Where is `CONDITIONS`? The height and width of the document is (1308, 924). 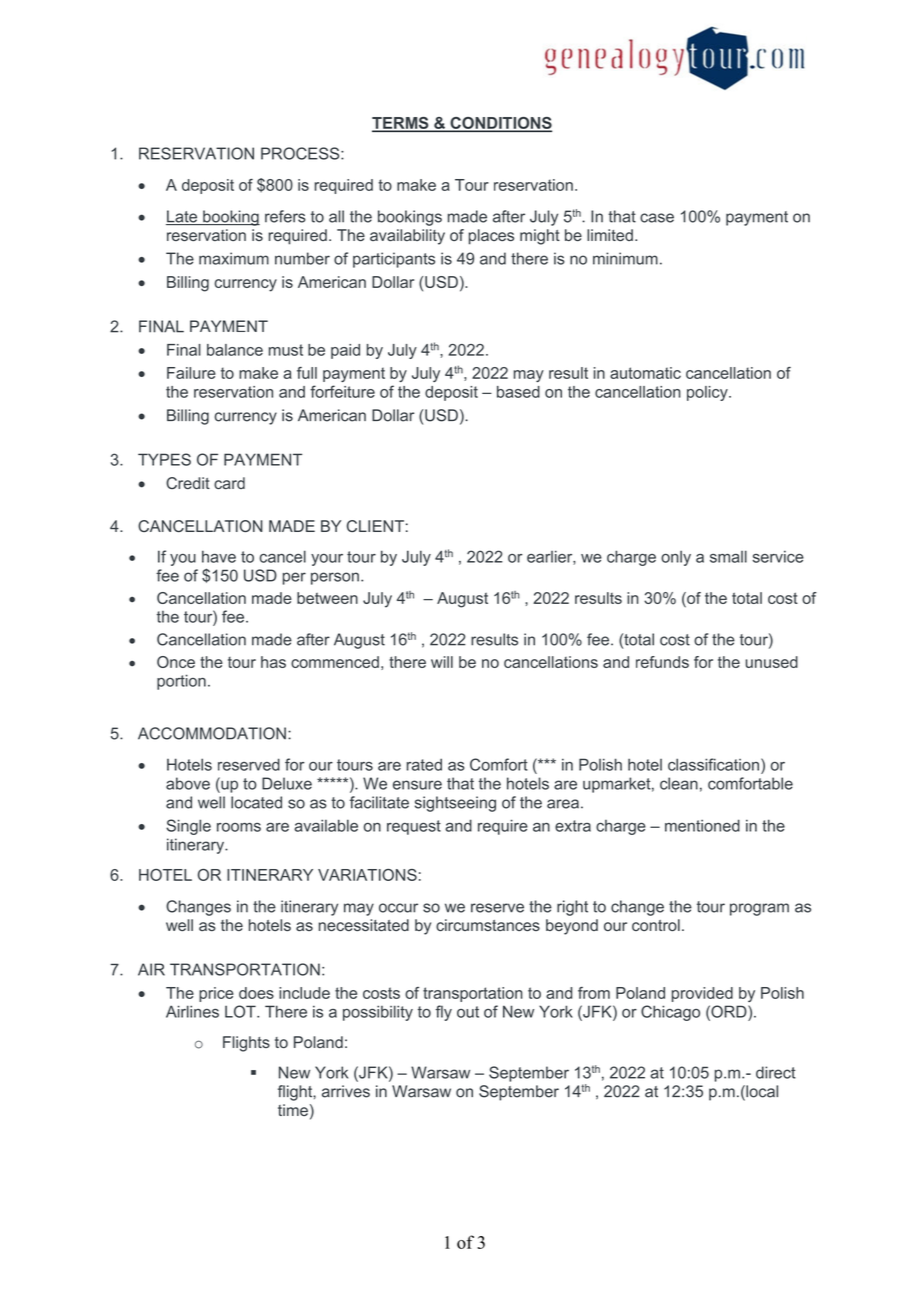
CONDITIONS is located at coordinates (500, 124).
